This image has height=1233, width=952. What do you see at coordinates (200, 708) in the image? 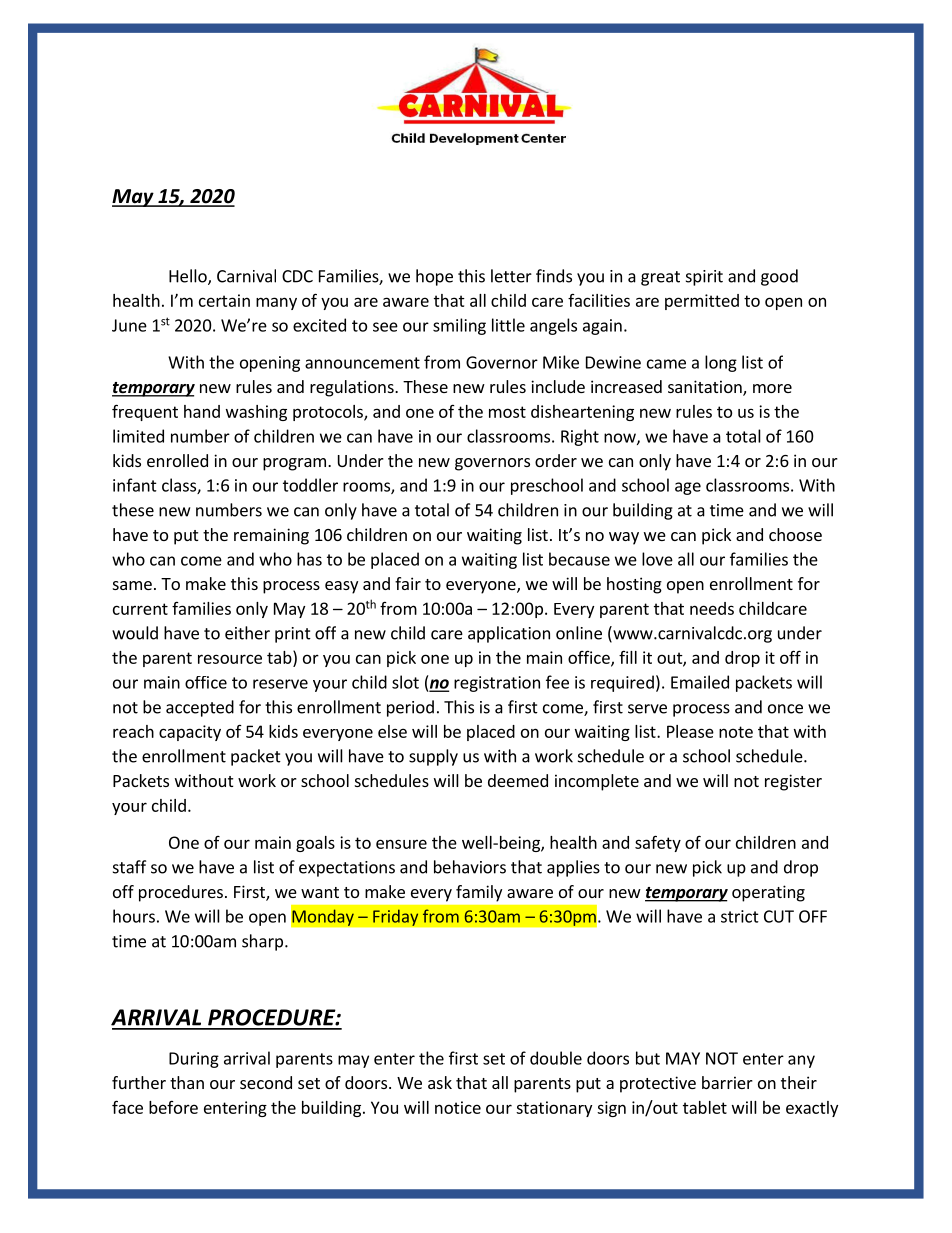
I see `accepted` at bounding box center [200, 708].
